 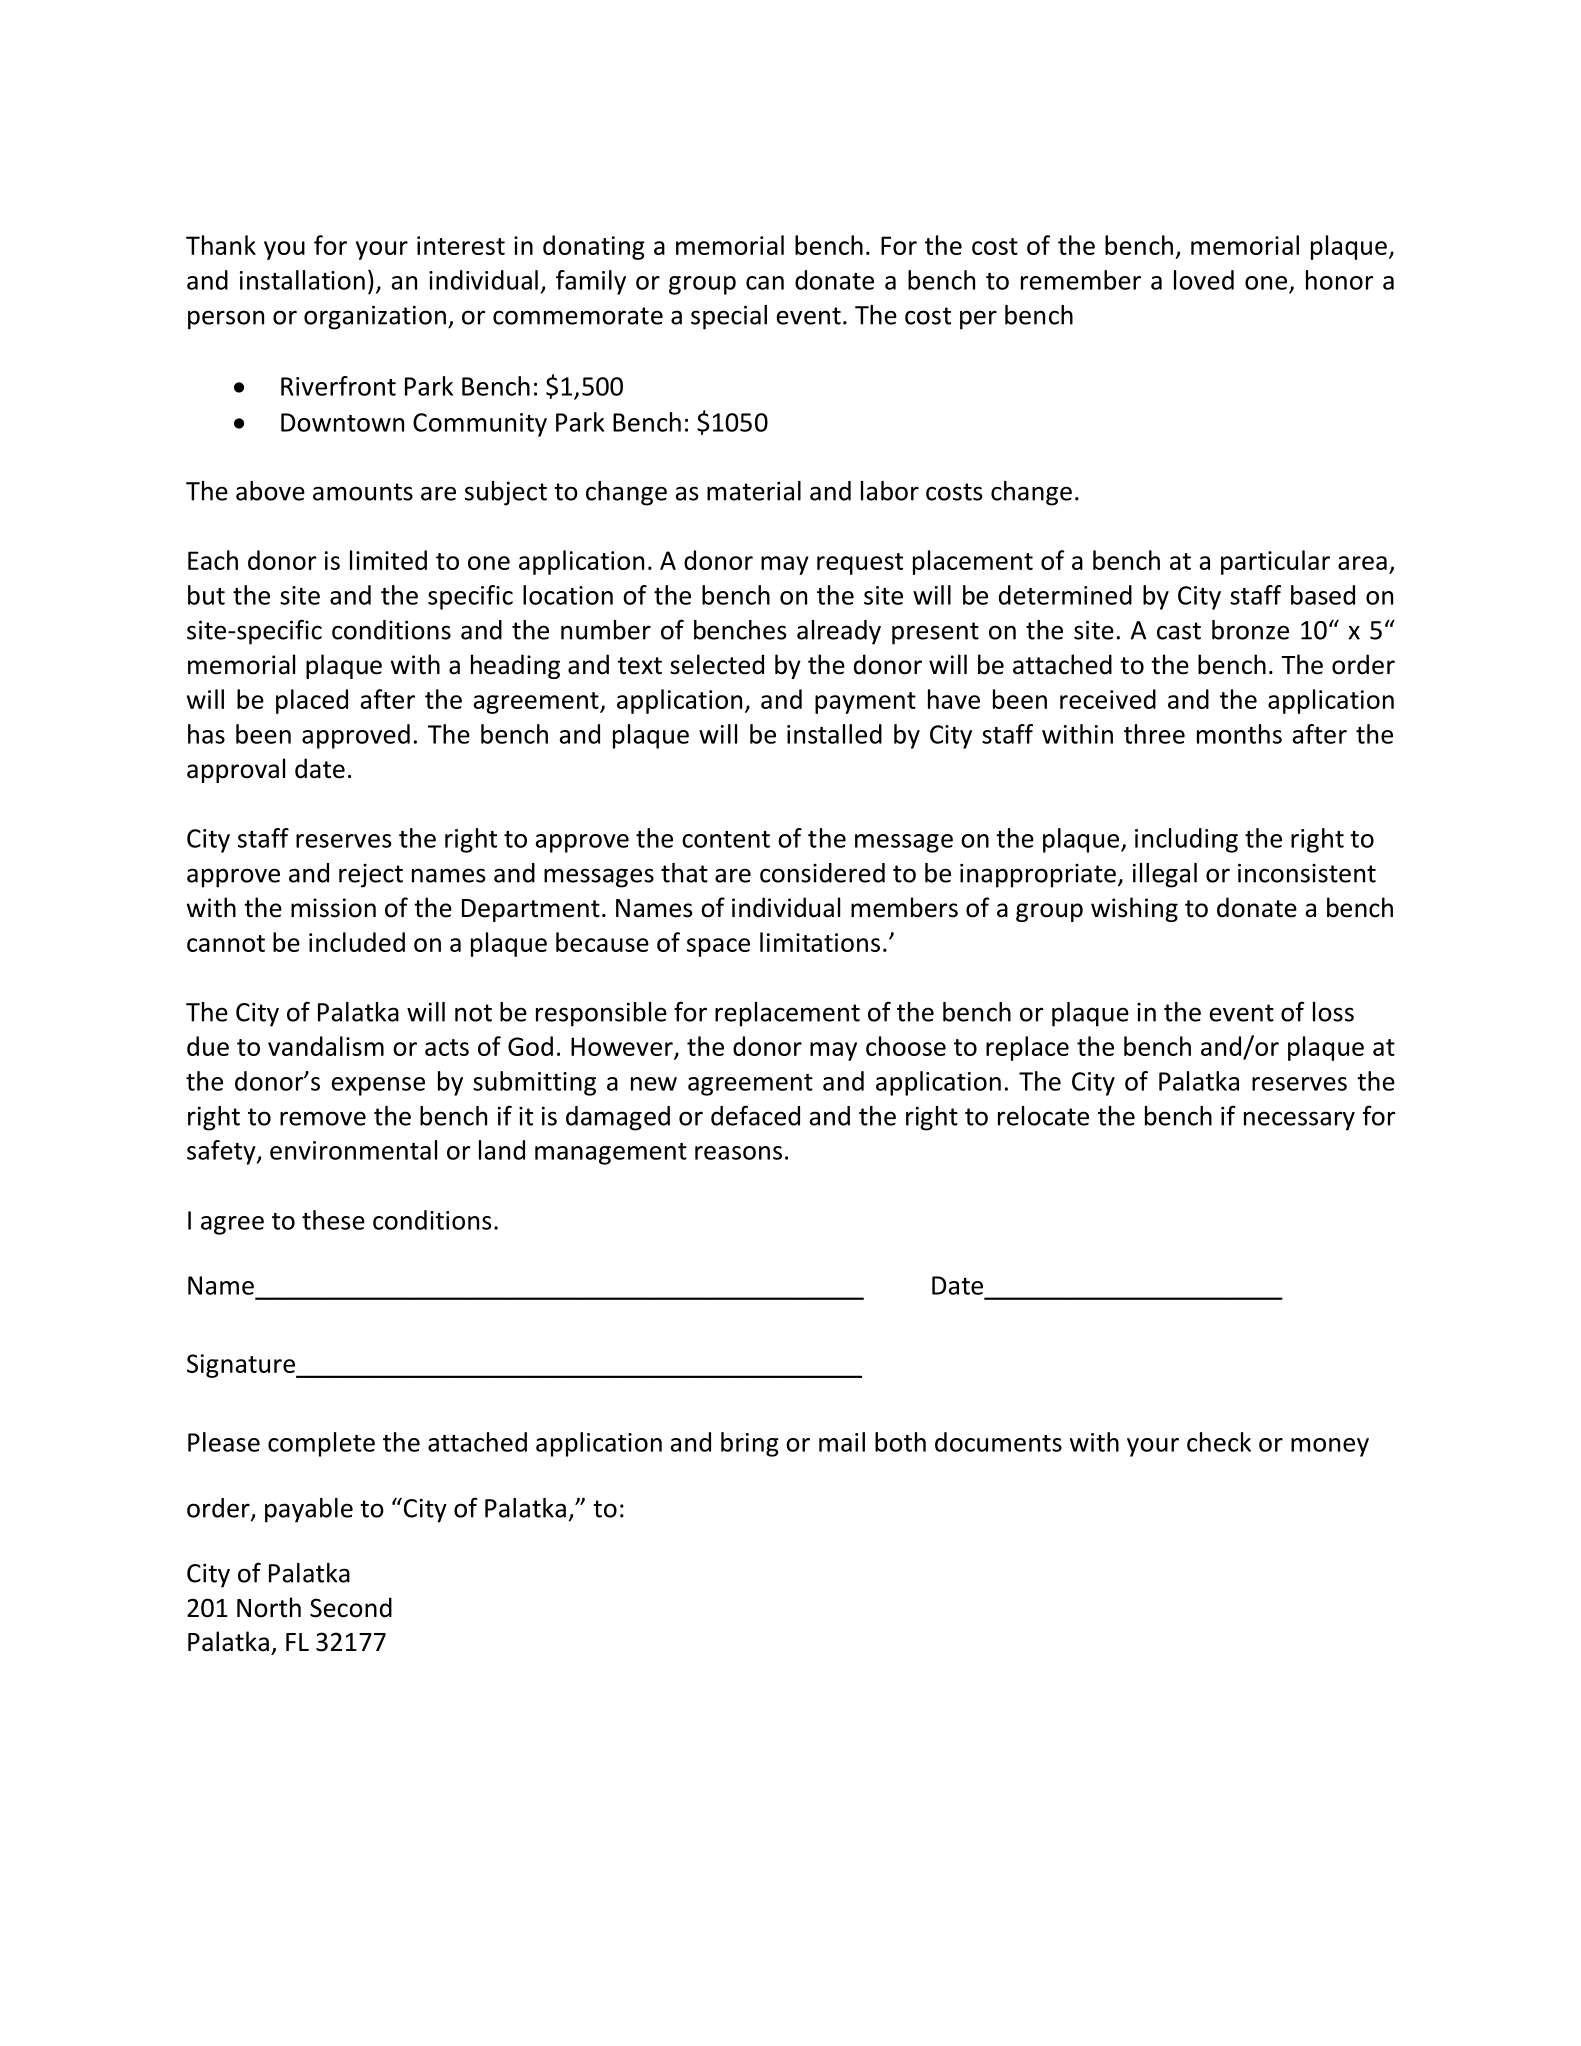 What do you see at coordinates (729, 317) in the document?
I see `special` at bounding box center [729, 317].
